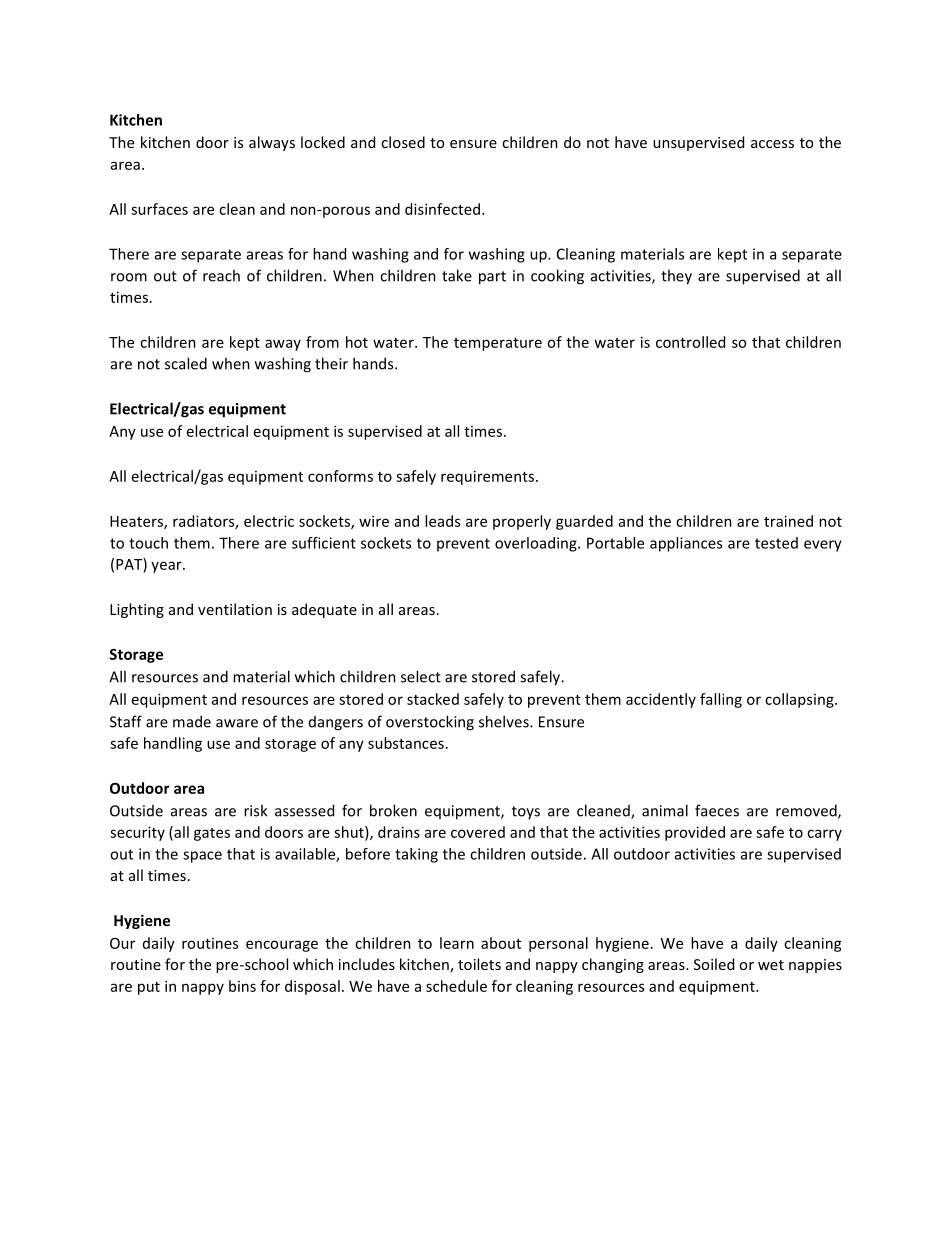  Describe the element at coordinates (479, 964) in the screenshot. I see `toilets` at that location.
